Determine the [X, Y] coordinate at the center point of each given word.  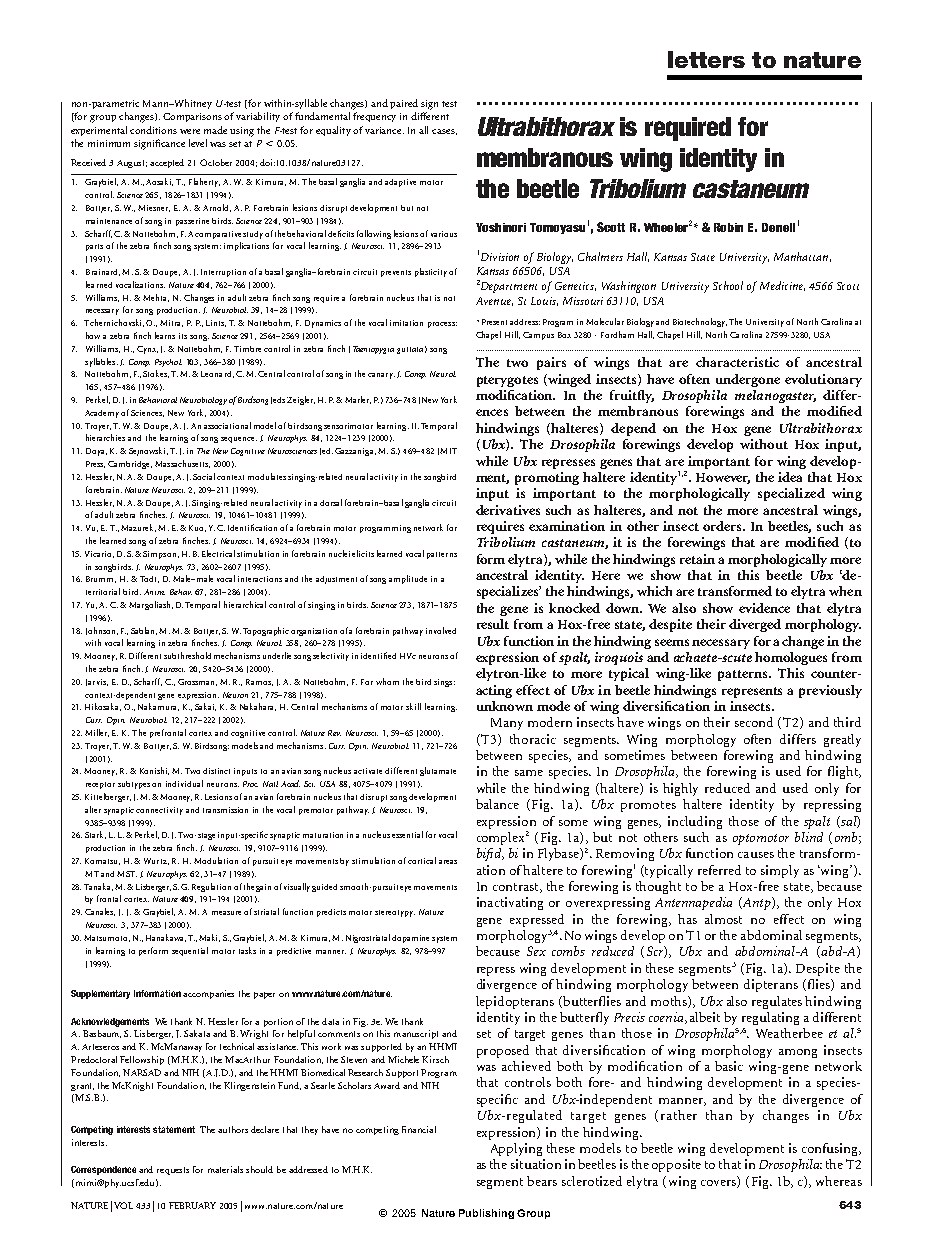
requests [173, 1171]
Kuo [197, 528]
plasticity [431, 272]
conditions [153, 130]
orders [723, 526]
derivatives [508, 510]
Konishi [154, 771]
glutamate [438, 771]
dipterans [771, 985]
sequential [190, 951]
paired [404, 104]
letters [706, 59]
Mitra [171, 323]
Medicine [782, 286]
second [754, 722]
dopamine [410, 939]
